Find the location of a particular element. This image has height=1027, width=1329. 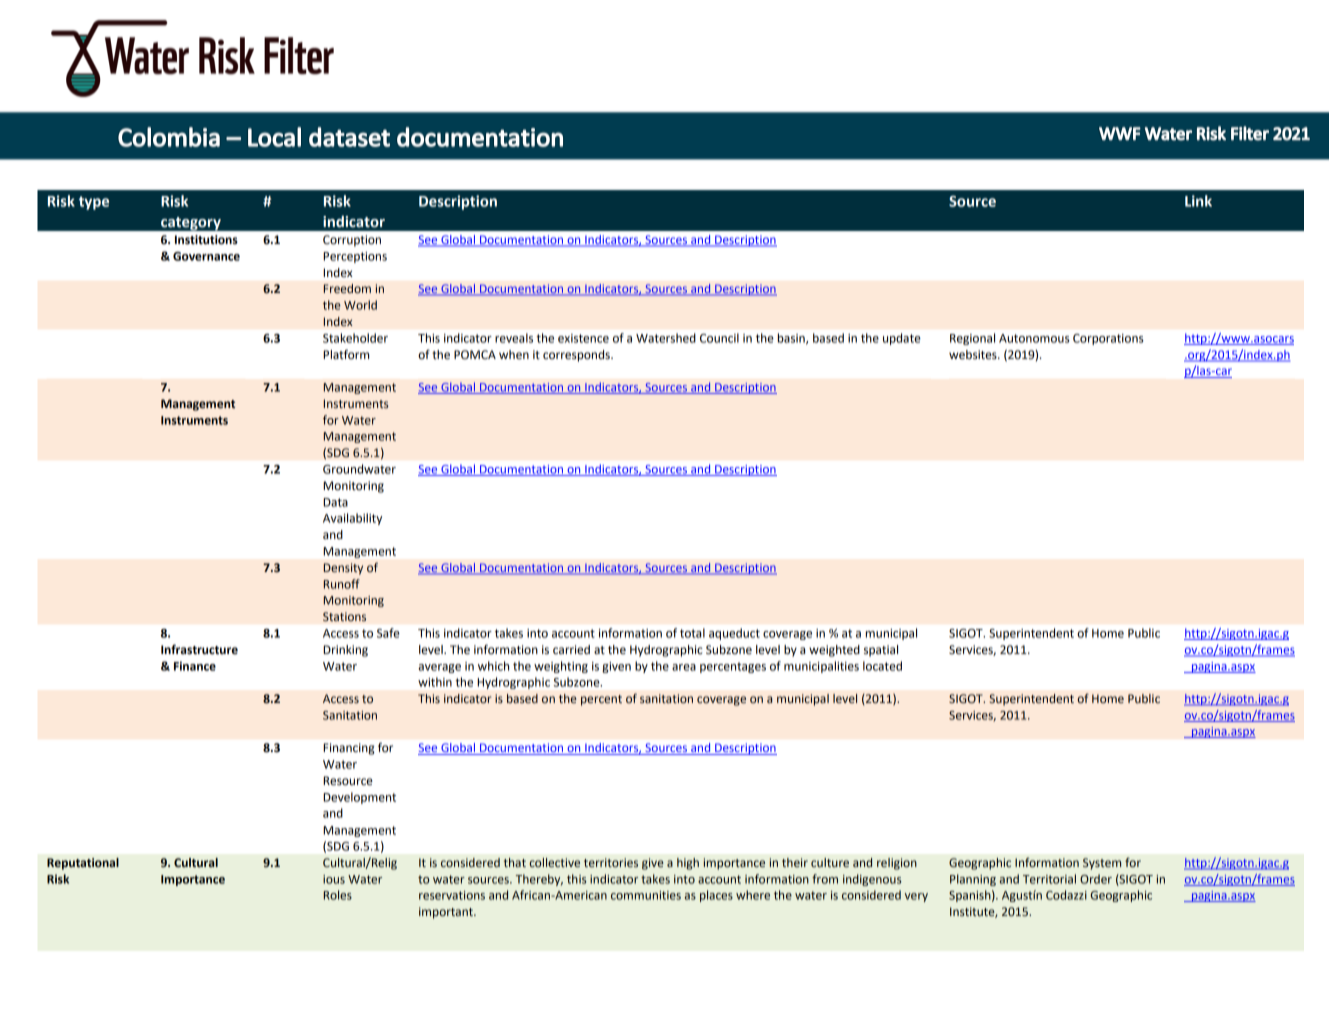

Platform is located at coordinates (346, 354).
